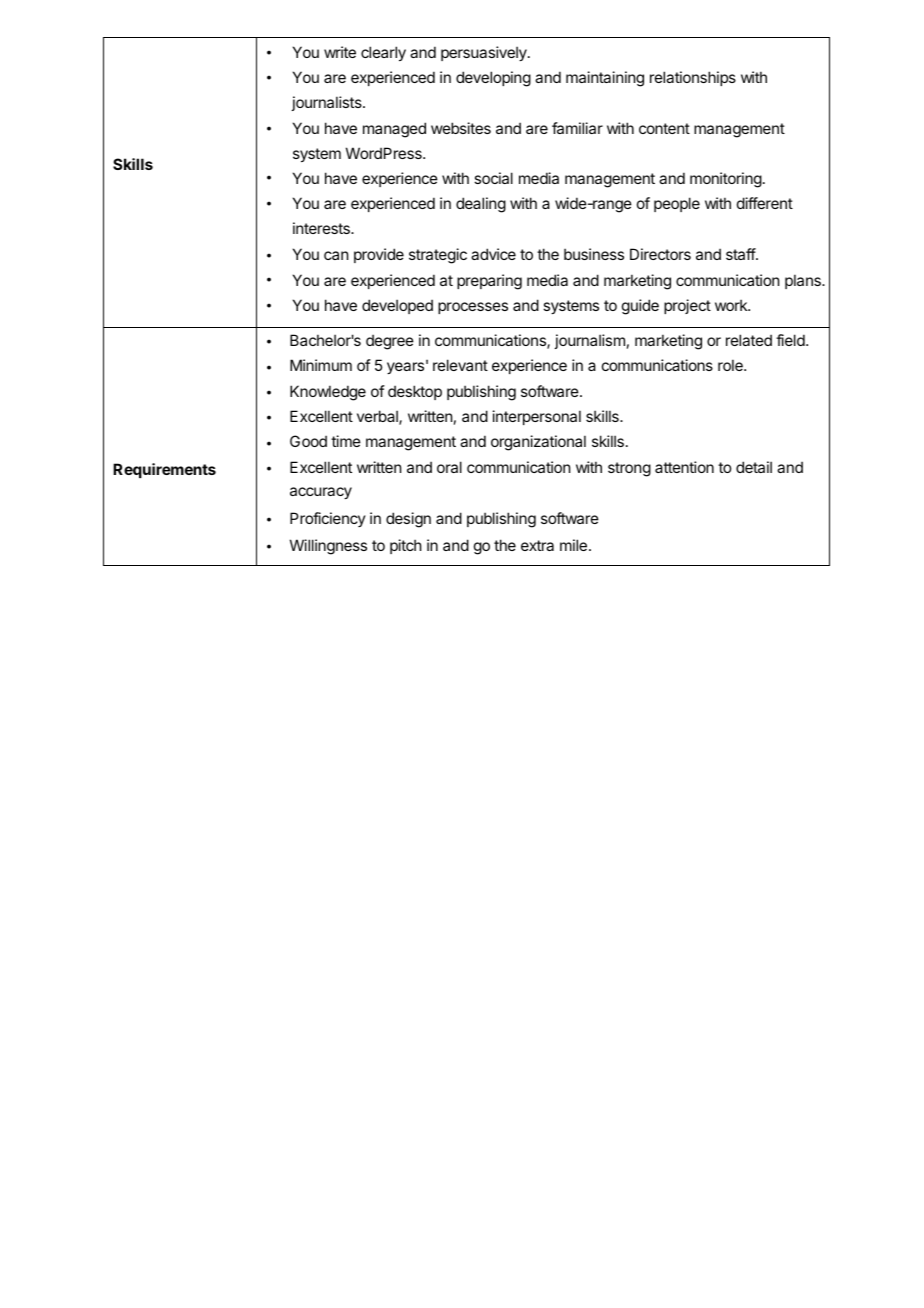 Image resolution: width=924 pixels, height=1308 pixels. Describe the element at coordinates (732, 305) in the screenshot. I see `work` at that location.
